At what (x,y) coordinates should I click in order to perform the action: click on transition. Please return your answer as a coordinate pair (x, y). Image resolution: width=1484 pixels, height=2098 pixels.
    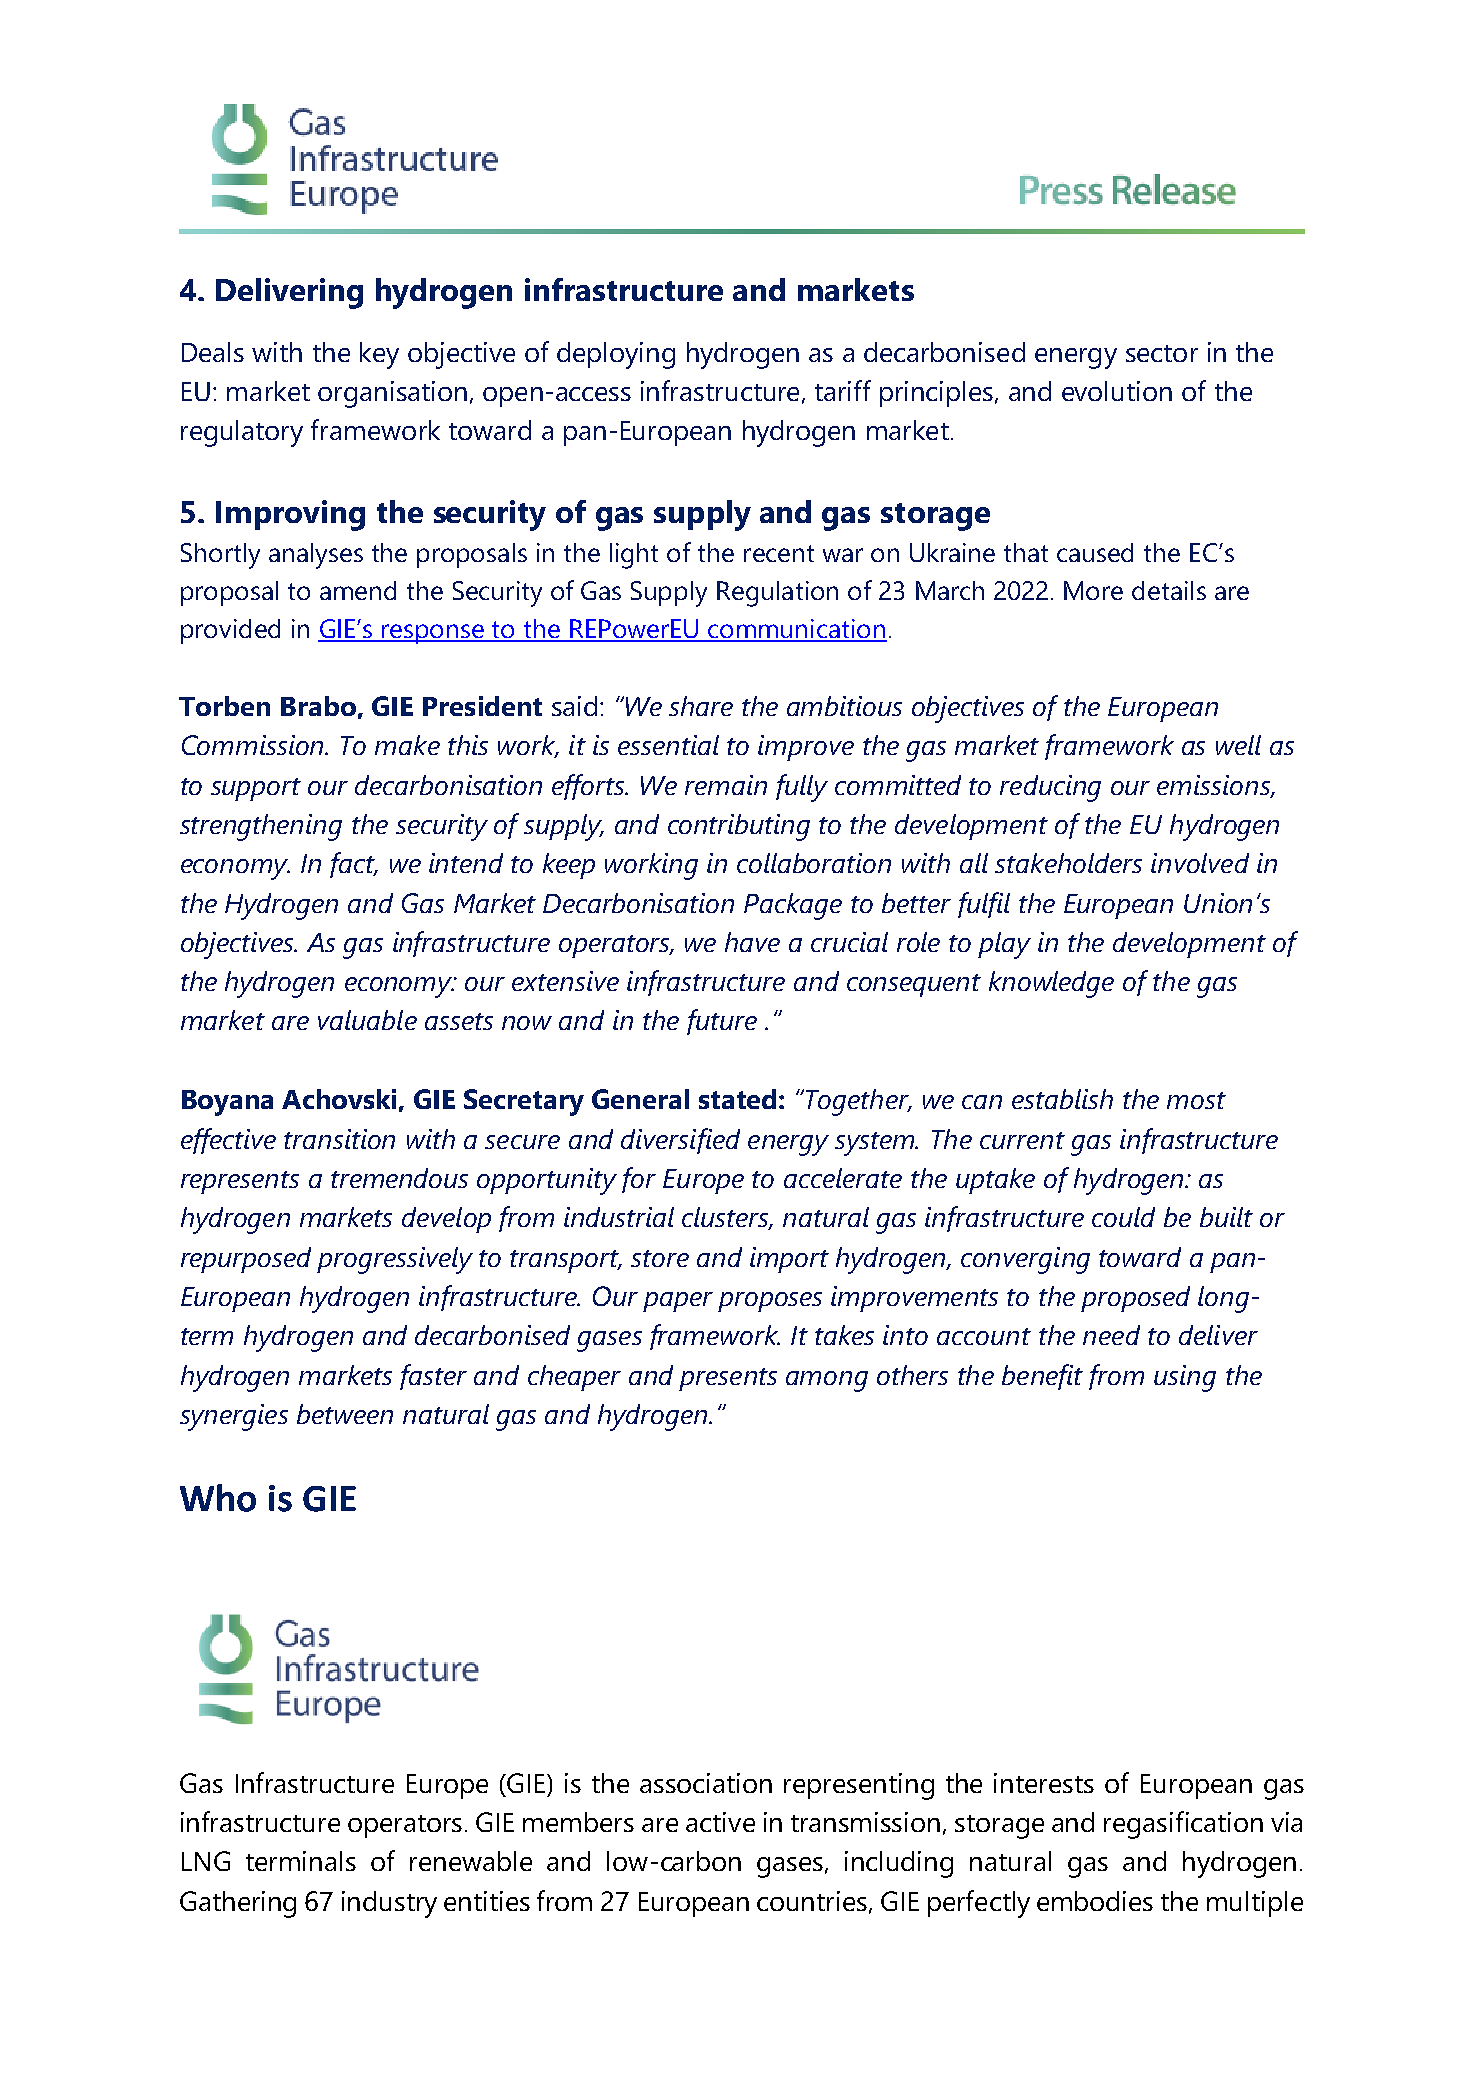
    Looking at the image, I should click on (339, 1139).
